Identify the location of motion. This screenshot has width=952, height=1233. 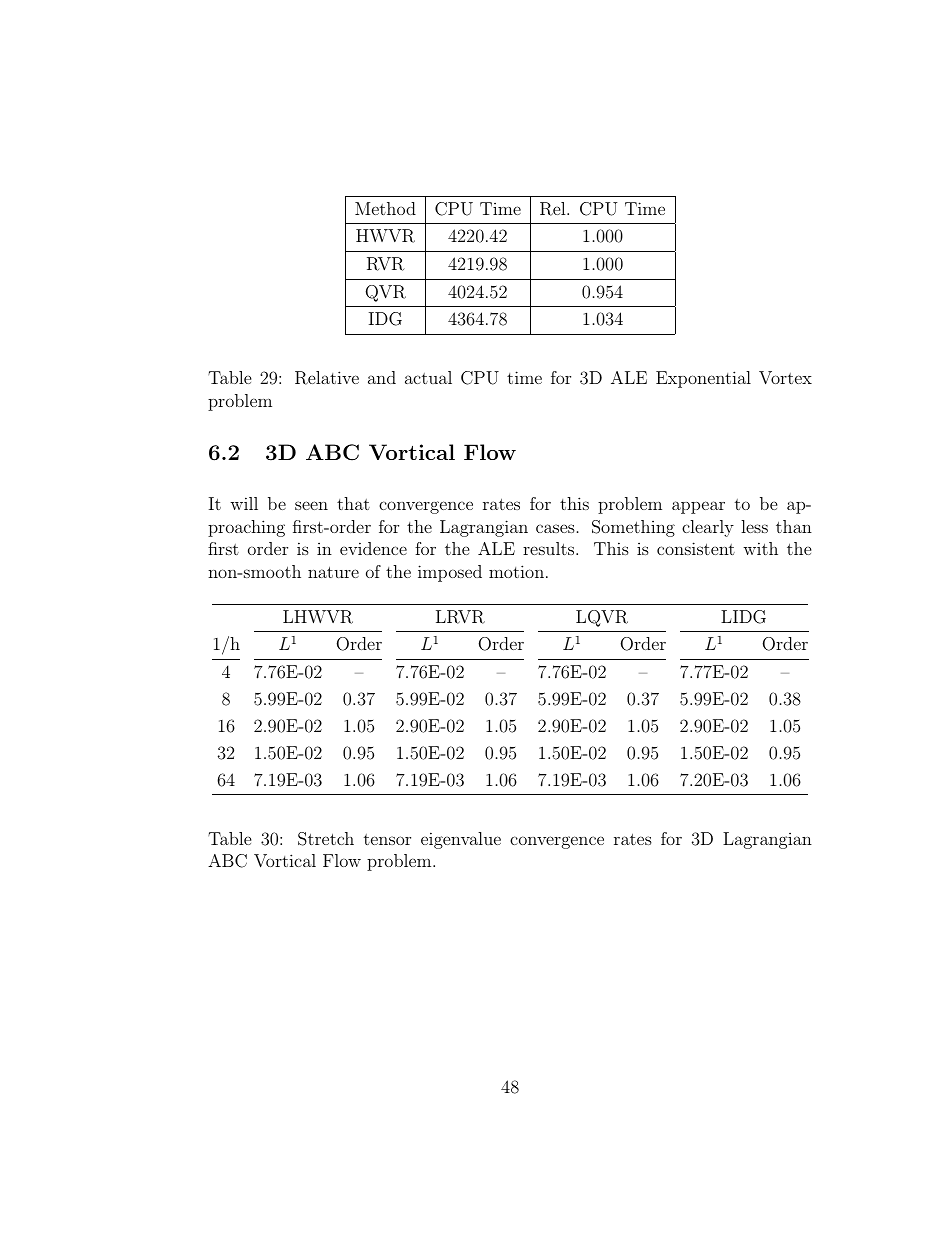
(516, 571).
